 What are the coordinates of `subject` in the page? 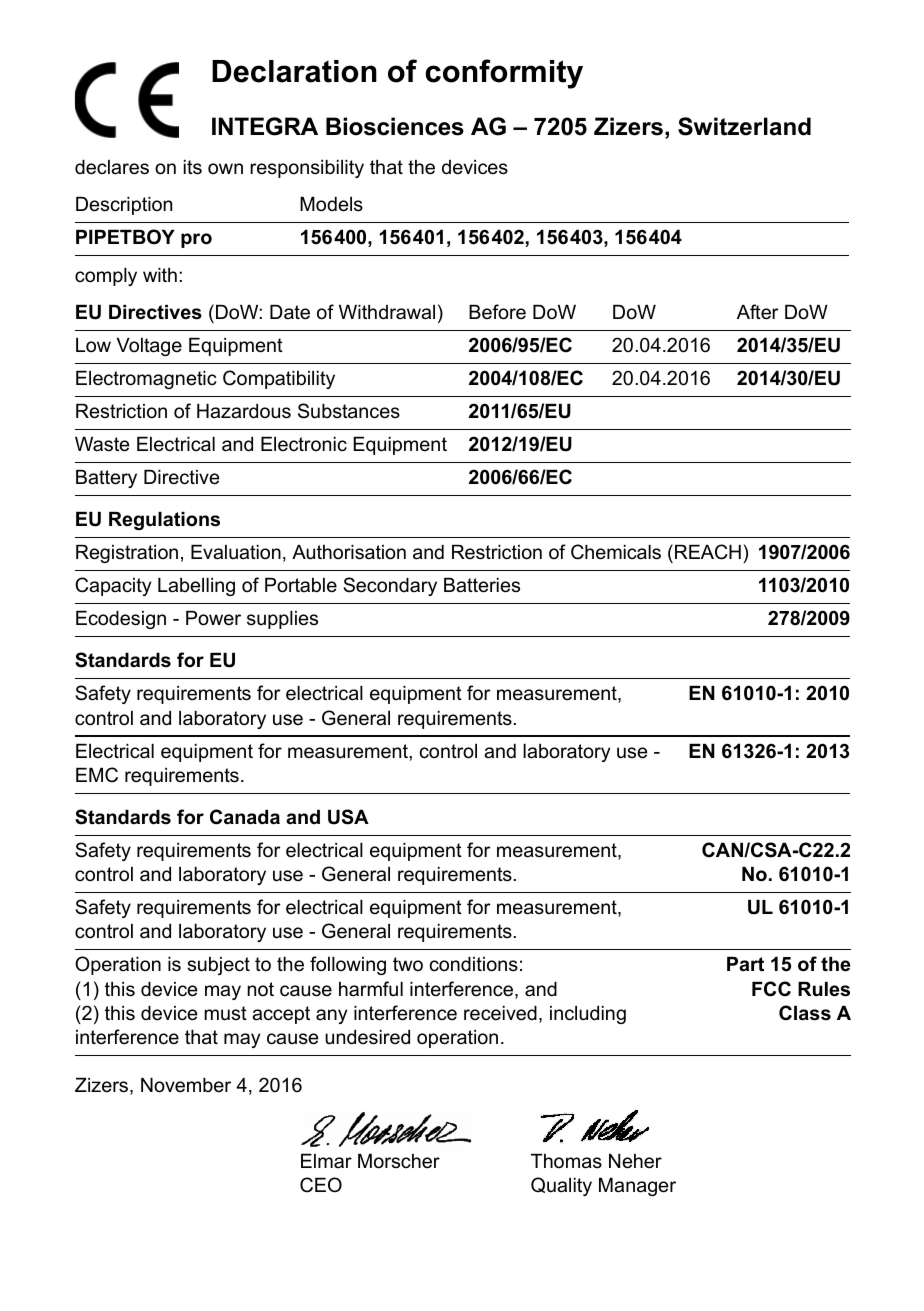 It's located at (218, 966).
